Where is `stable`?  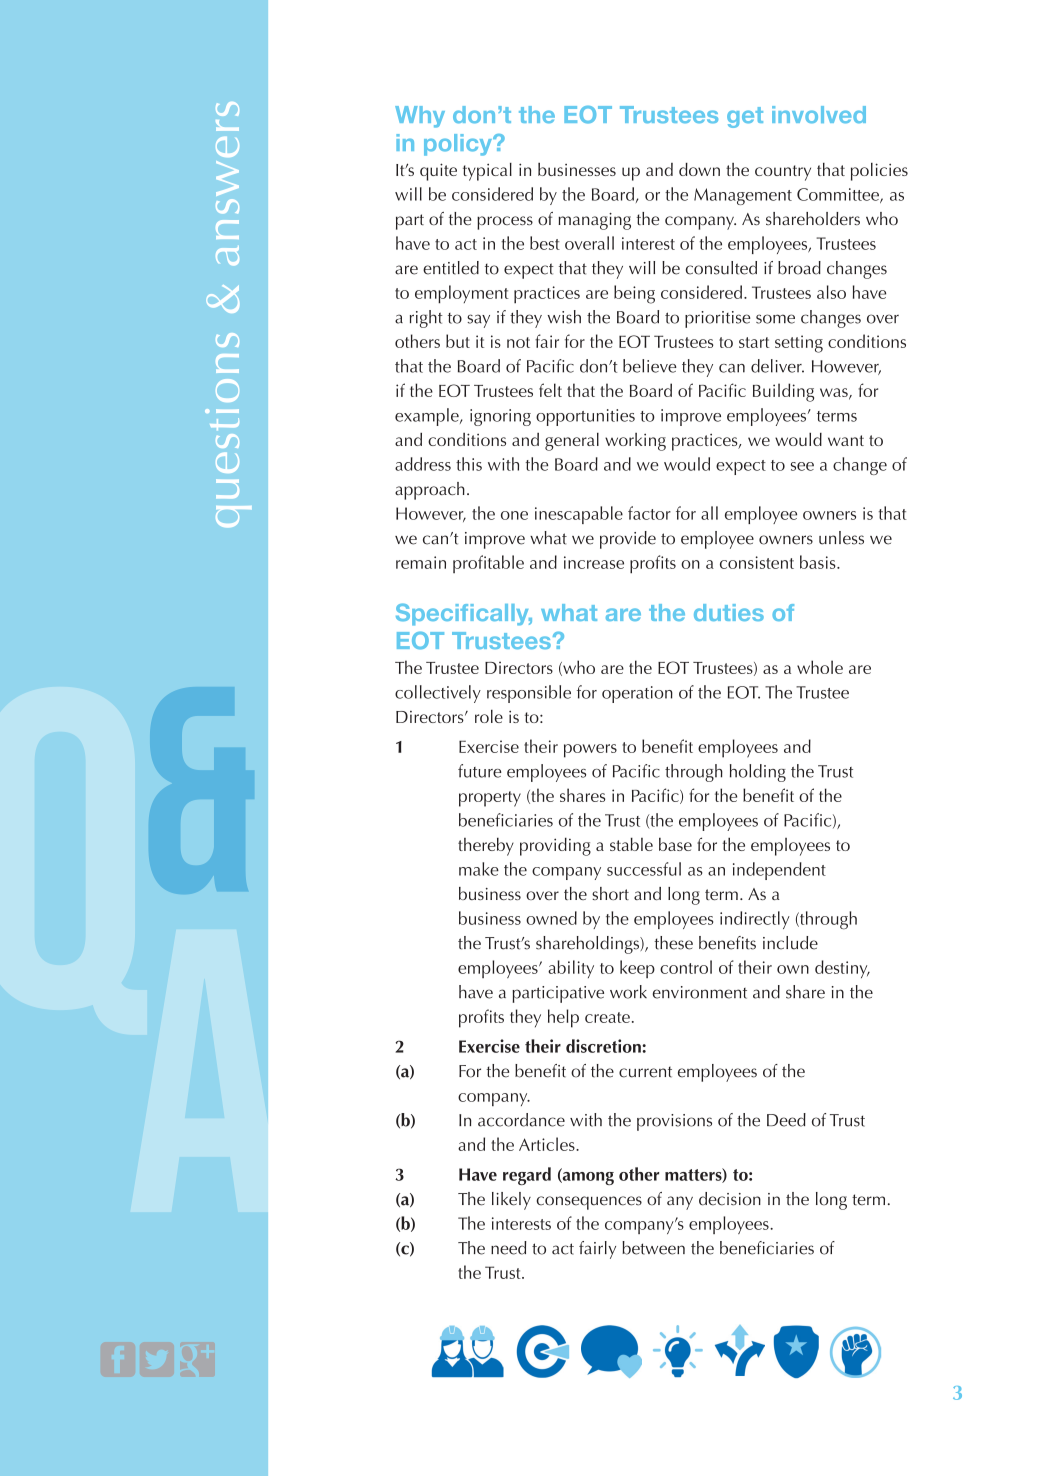 stable is located at coordinates (631, 844).
